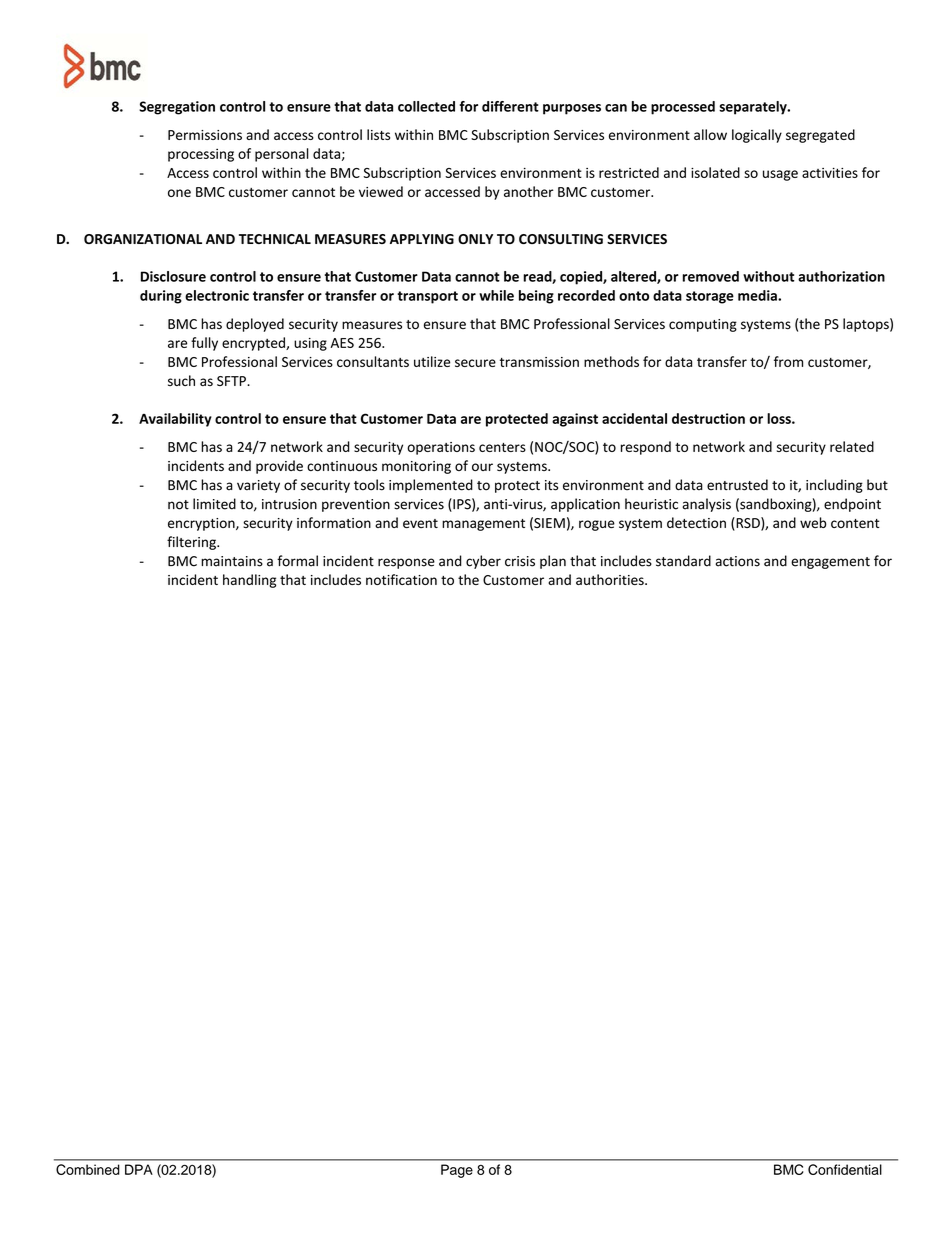  I want to click on DPA, so click(139, 1169).
